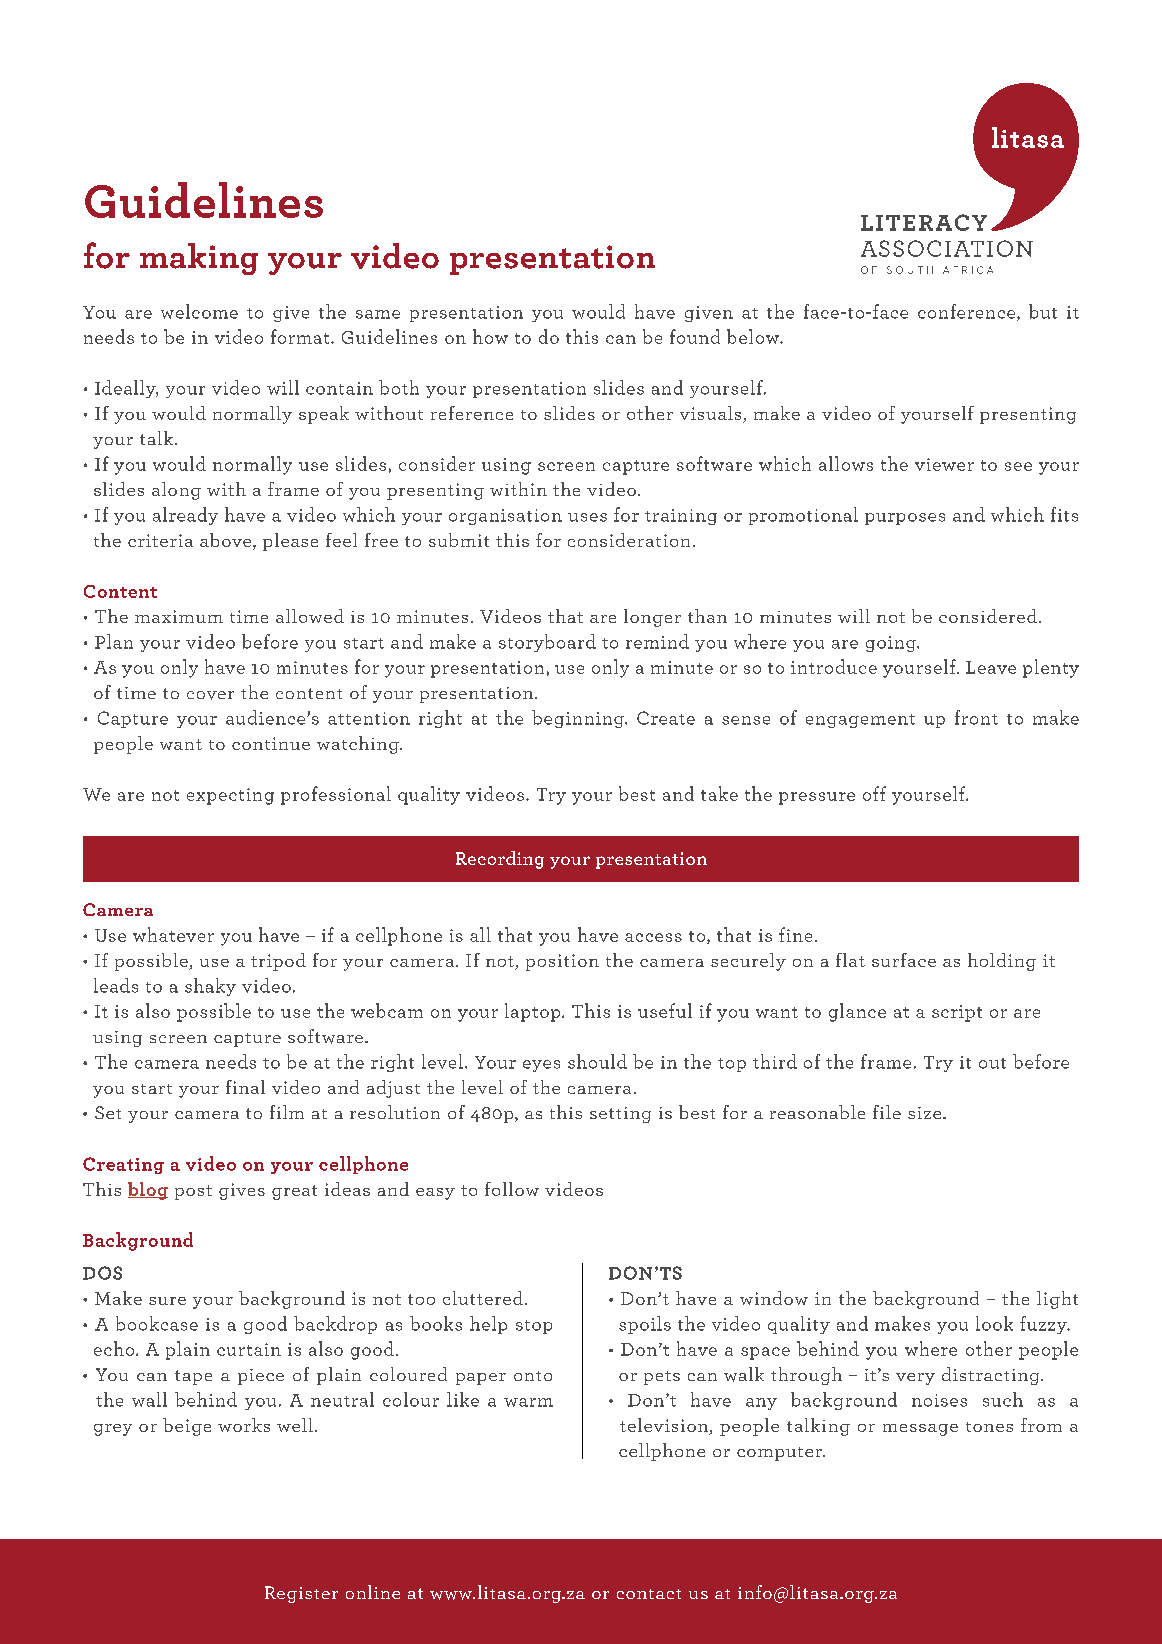  What do you see at coordinates (490, 336) in the screenshot?
I see `how` at bounding box center [490, 336].
